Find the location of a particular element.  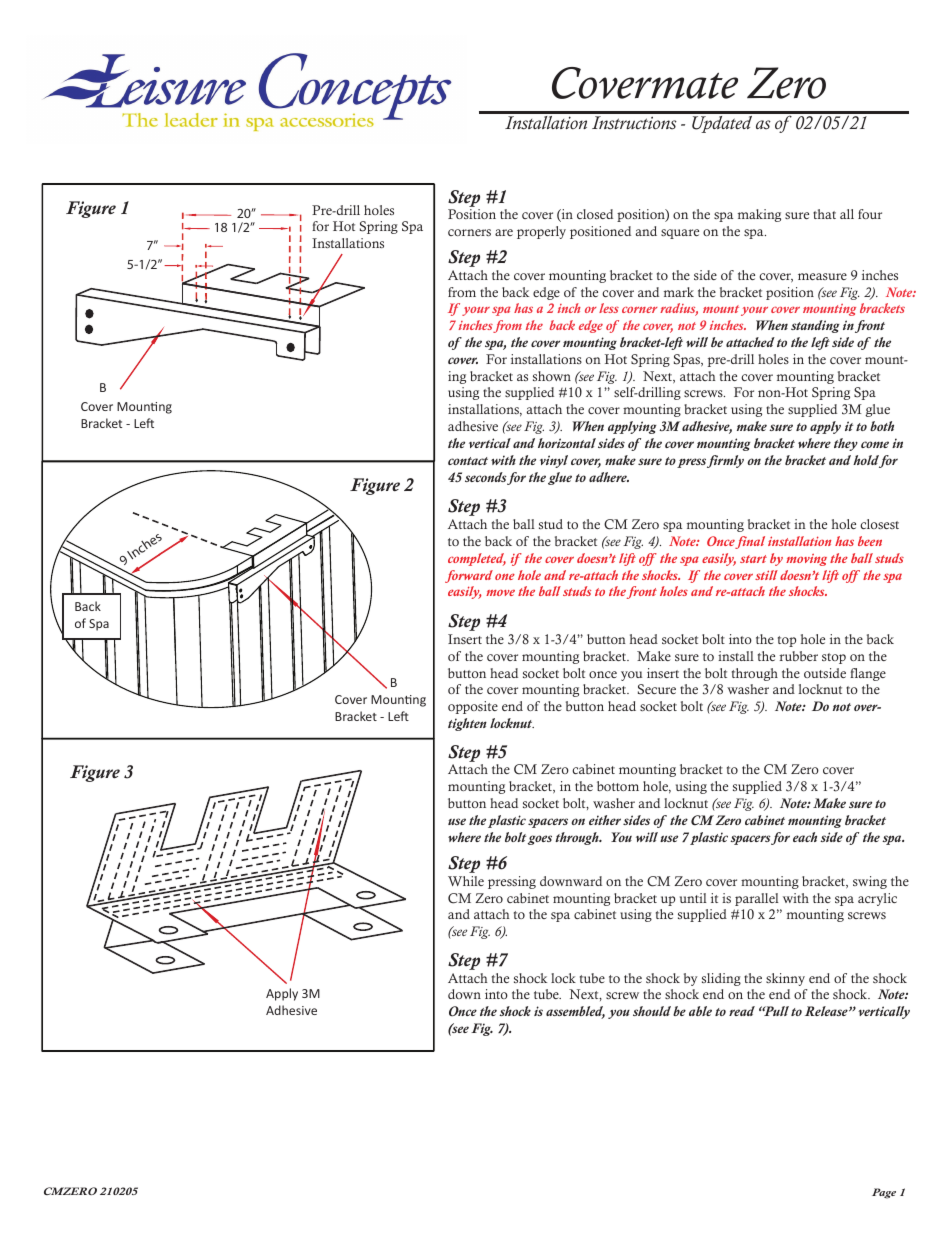

opposite is located at coordinates (473, 707).
